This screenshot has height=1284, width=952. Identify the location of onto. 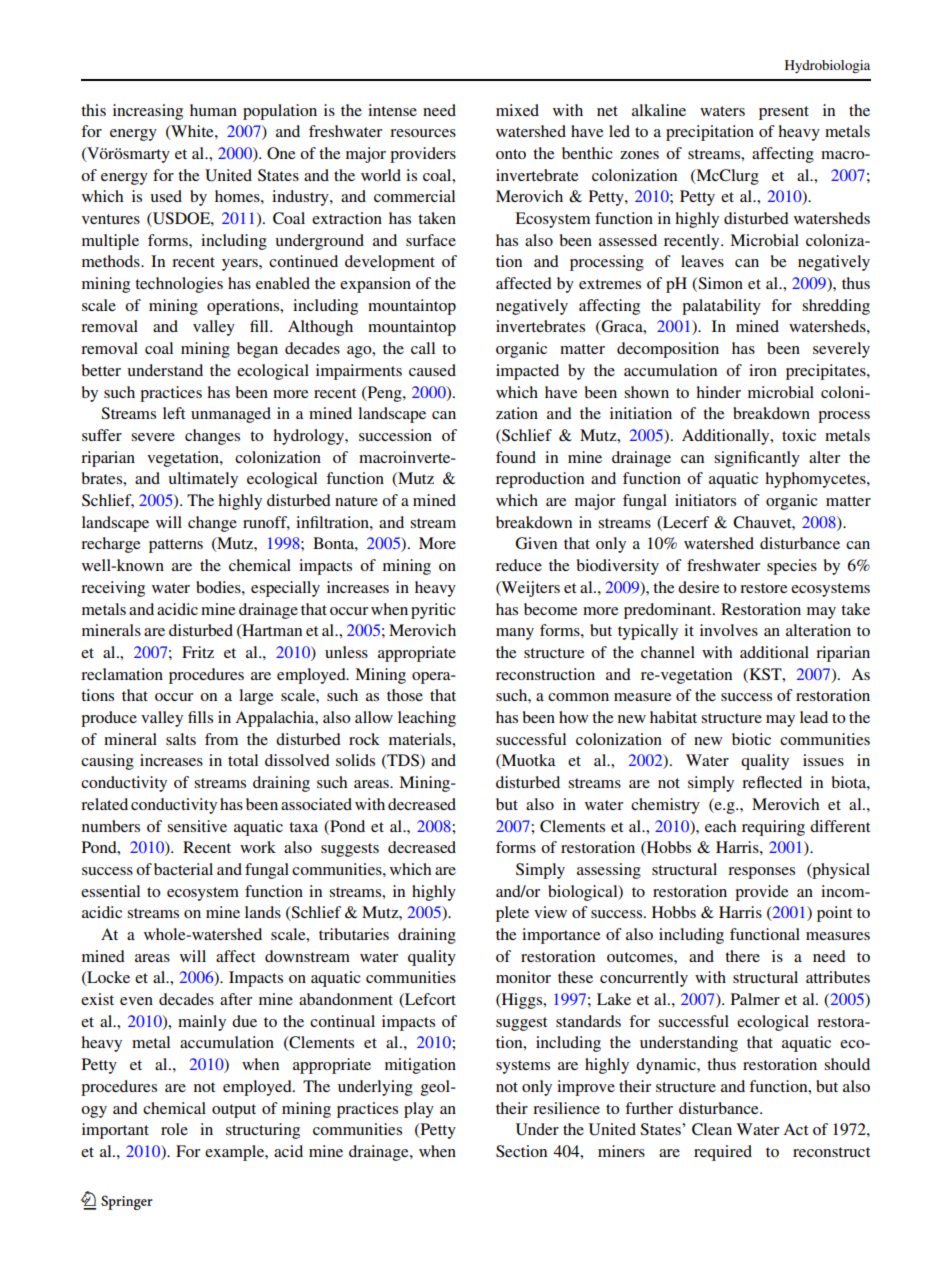
(511, 154).
